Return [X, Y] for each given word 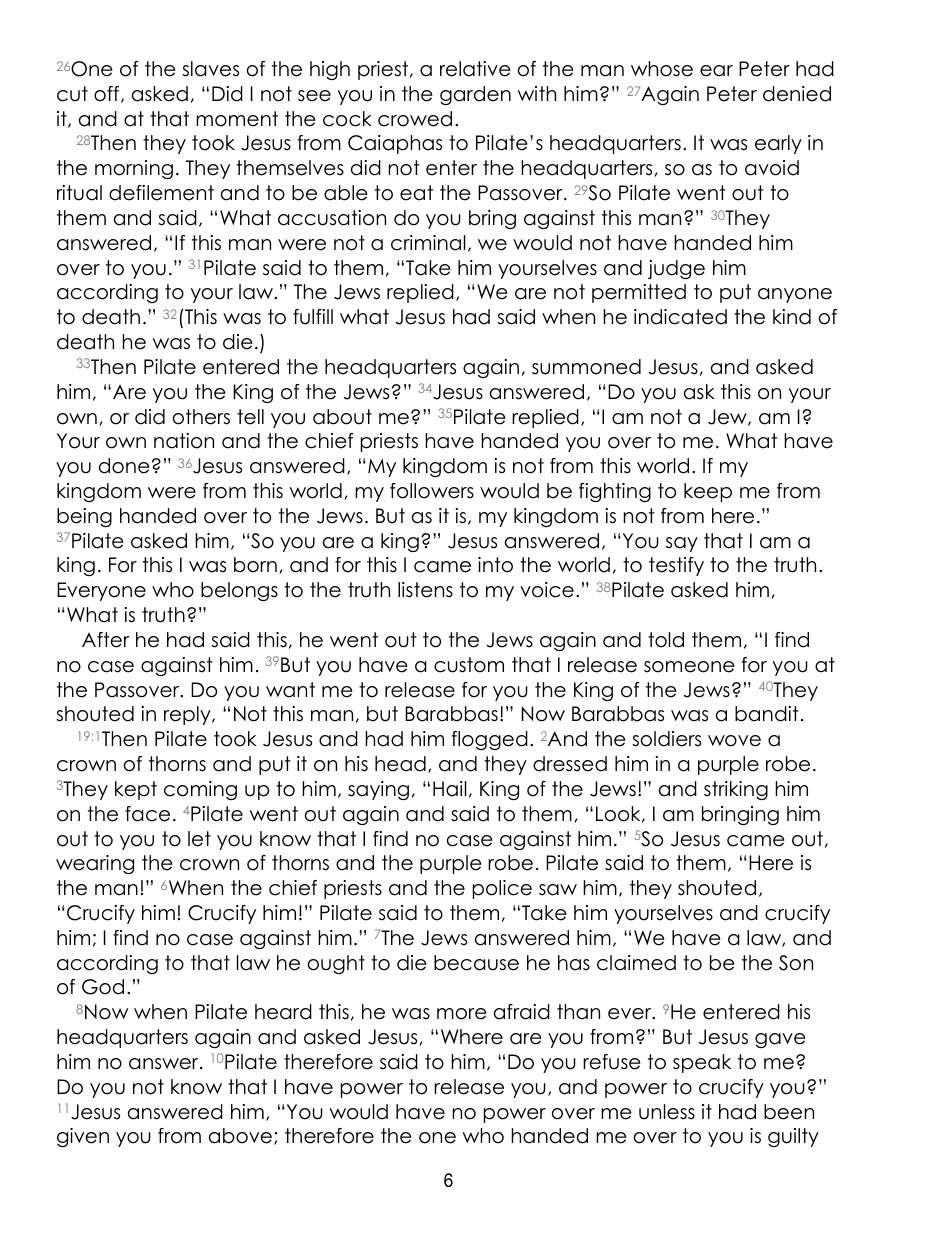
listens [425, 590]
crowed [415, 119]
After [105, 640]
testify [676, 566]
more [462, 1014]
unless [667, 1112]
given [83, 1137]
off [108, 94]
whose [662, 69]
